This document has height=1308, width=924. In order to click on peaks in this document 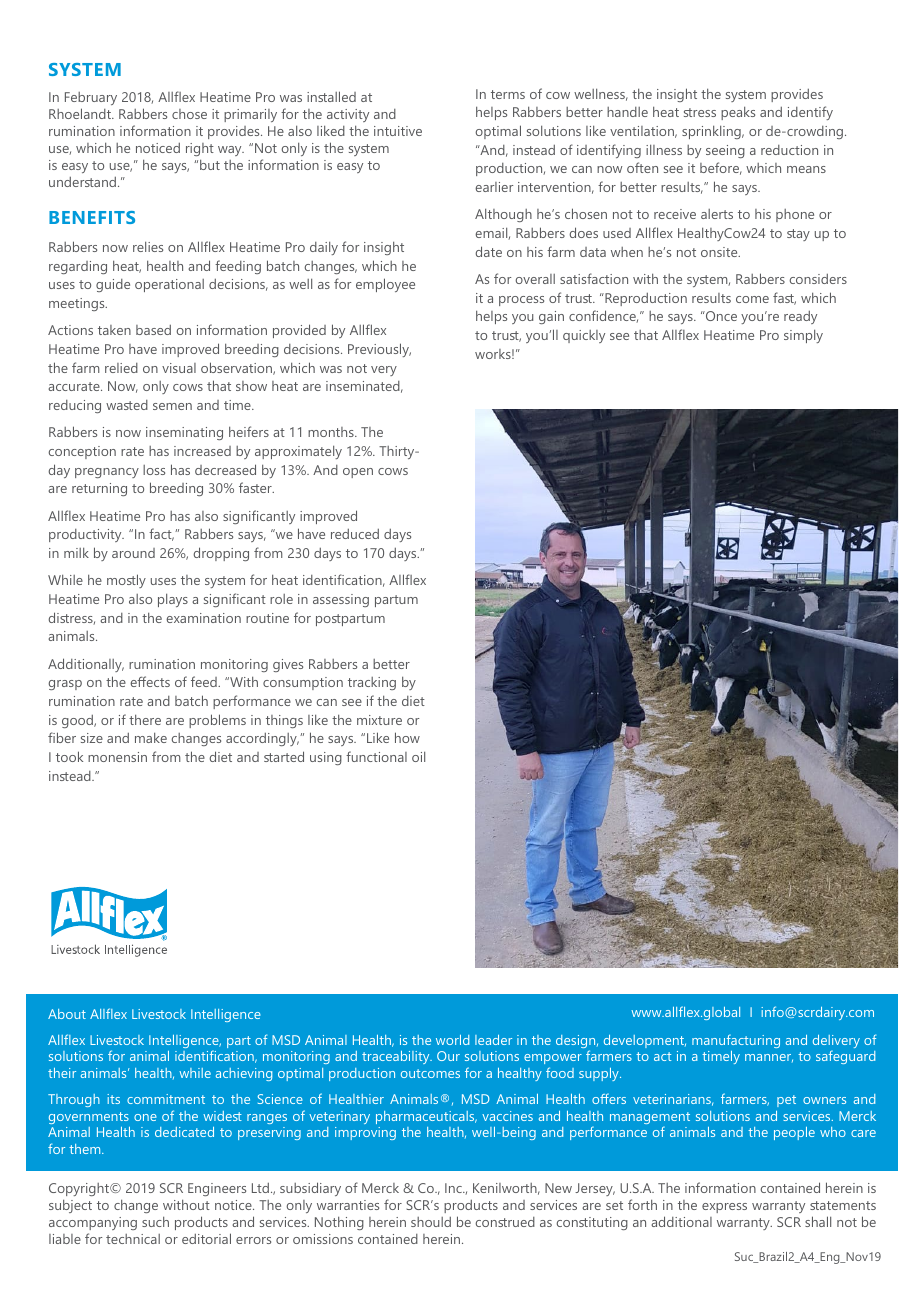, I will do `click(738, 113)`.
